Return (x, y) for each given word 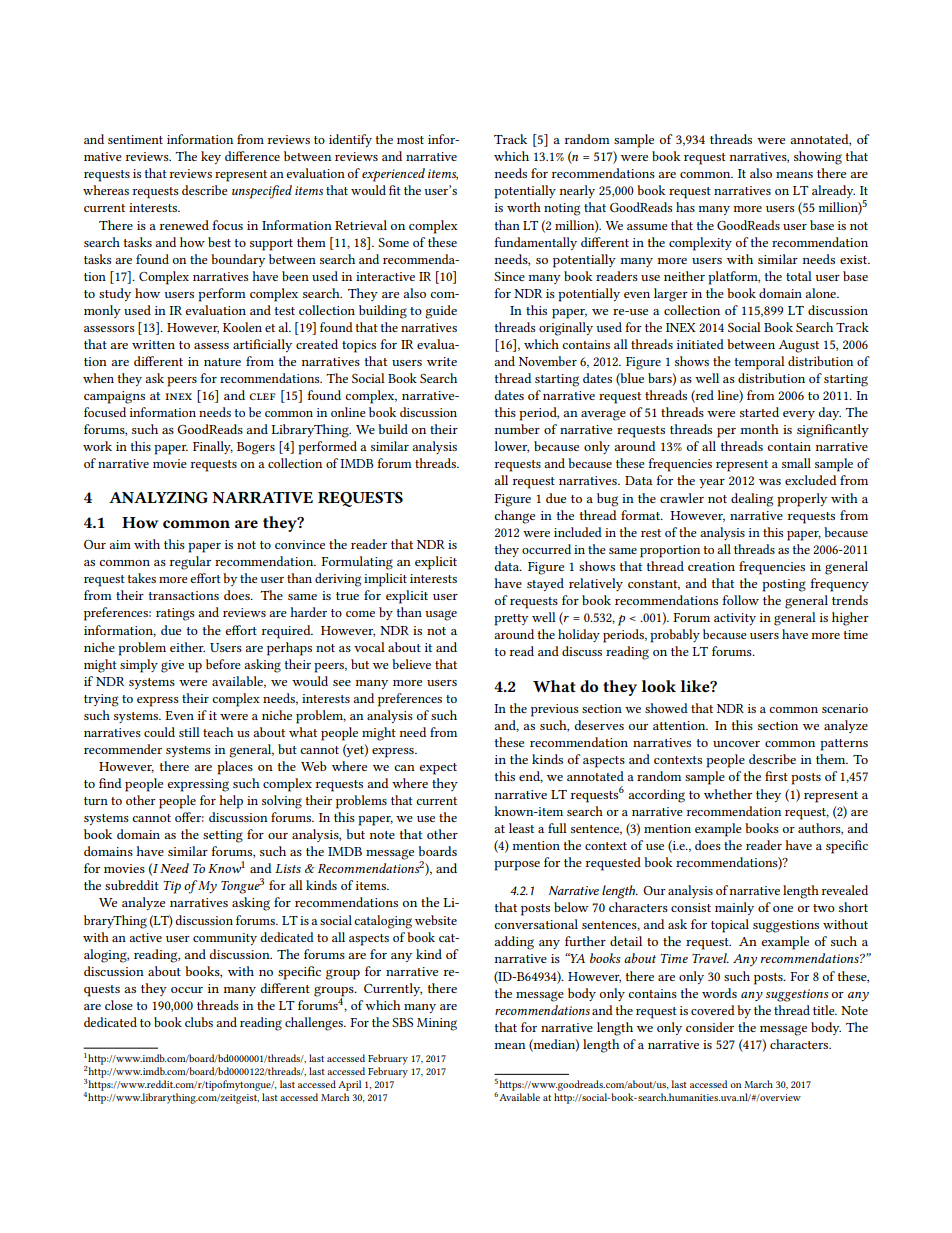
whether (728, 794)
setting (223, 836)
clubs (199, 1022)
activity (735, 619)
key (211, 157)
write (442, 361)
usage (441, 615)
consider (710, 1027)
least (521, 828)
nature (222, 362)
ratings (175, 614)
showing (818, 158)
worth (524, 207)
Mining (437, 1024)
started (759, 412)
